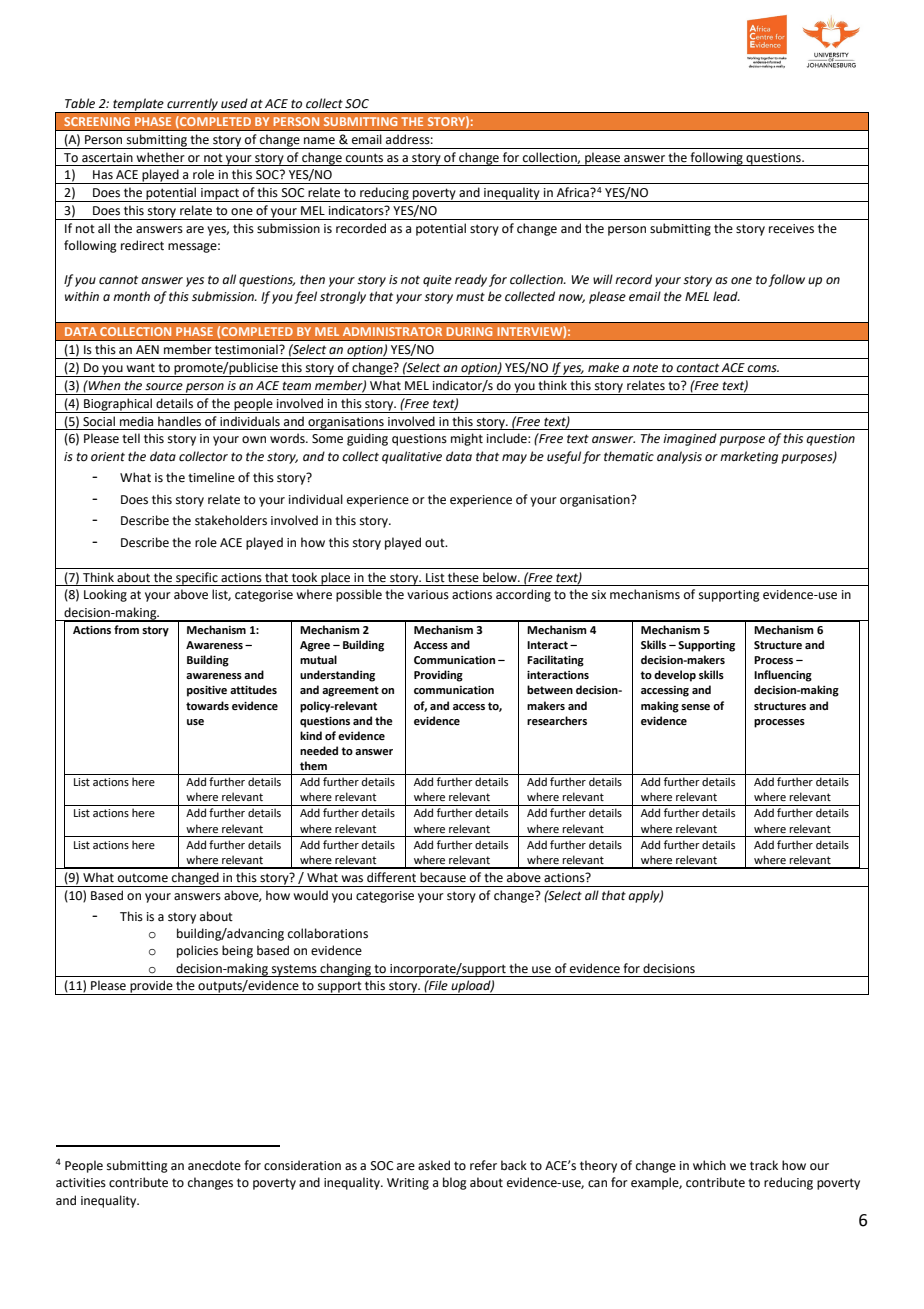 This page has height=1309, width=924. What do you see at coordinates (675, 676) in the page?
I see `develop` at bounding box center [675, 676].
